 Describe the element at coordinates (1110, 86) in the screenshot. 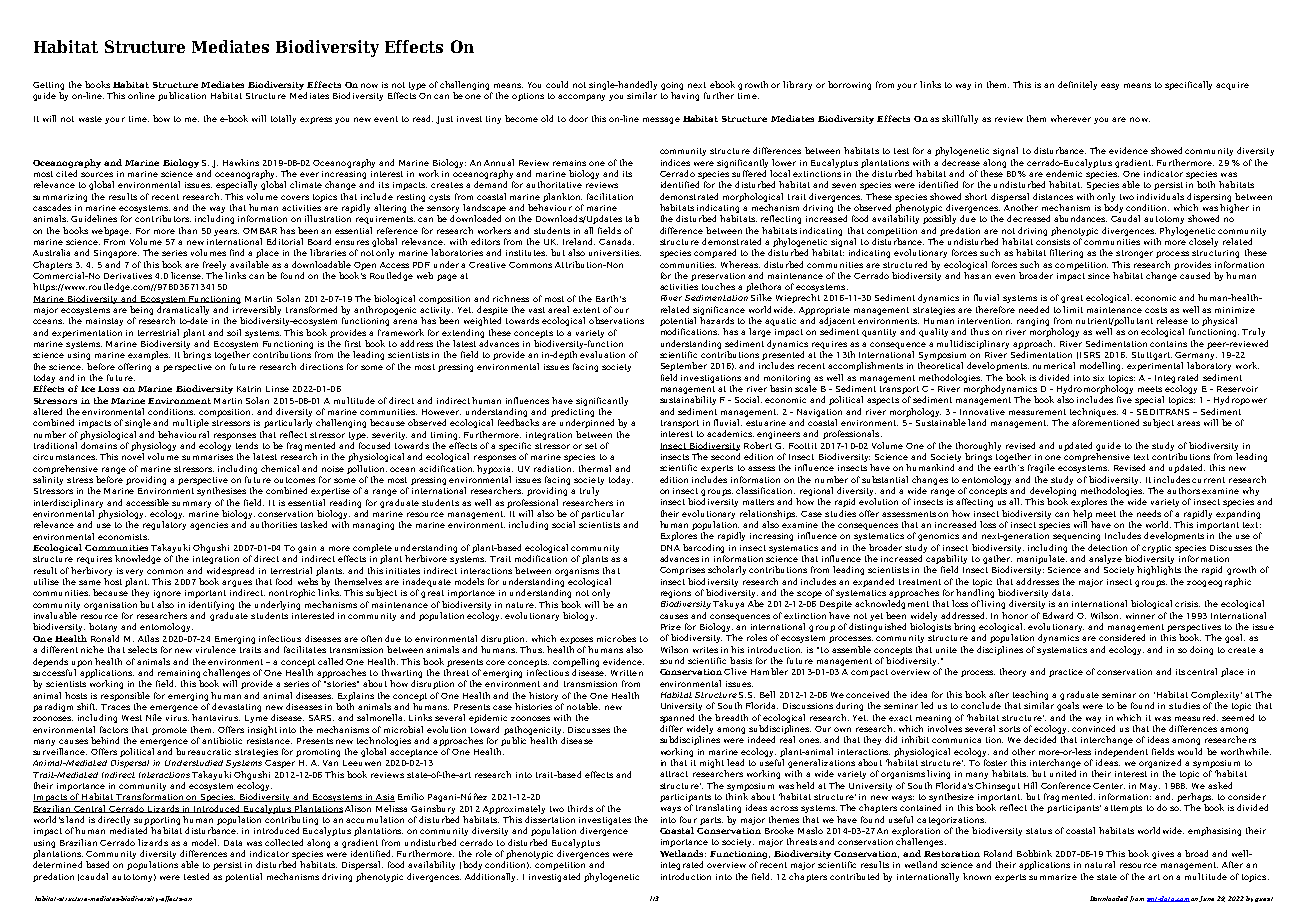

I see `easy` at that location.
